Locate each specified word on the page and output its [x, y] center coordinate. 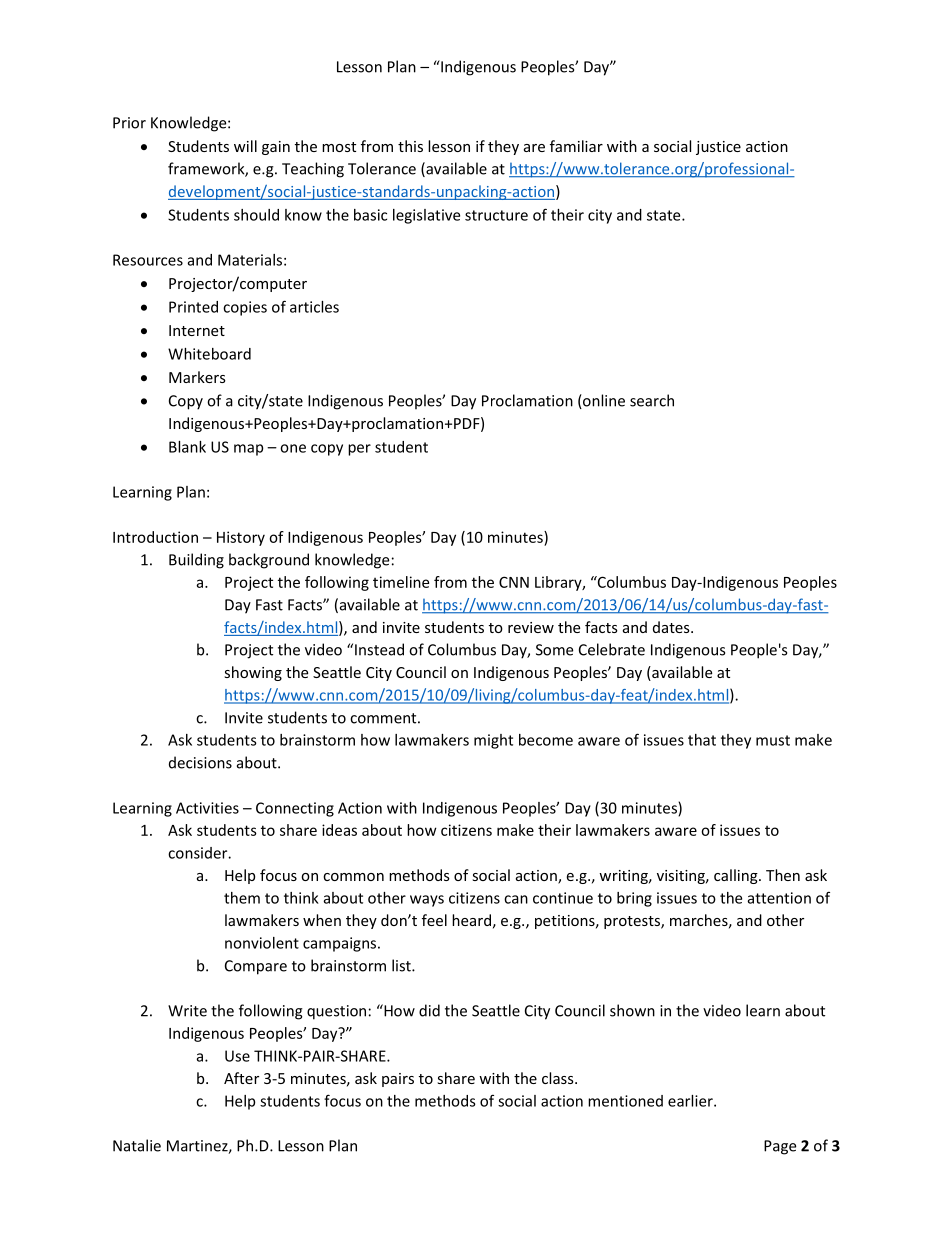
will [245, 146]
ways [427, 901]
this [410, 146]
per [359, 450]
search [652, 400]
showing [253, 673]
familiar [576, 146]
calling [737, 876]
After [241, 1078]
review [531, 627]
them [242, 898]
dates [672, 627]
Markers [197, 377]
